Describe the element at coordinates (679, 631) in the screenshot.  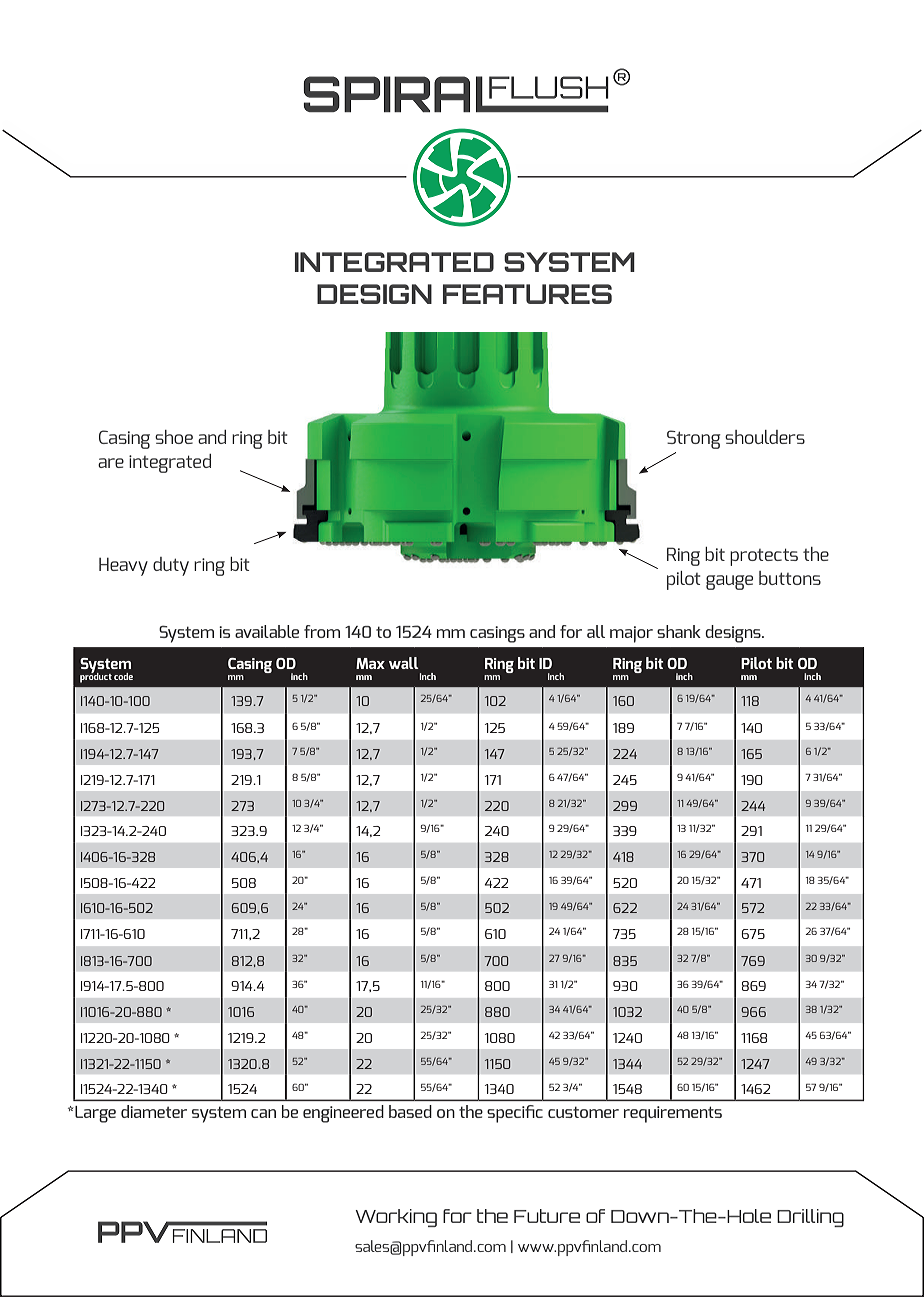
I see `shank` at that location.
